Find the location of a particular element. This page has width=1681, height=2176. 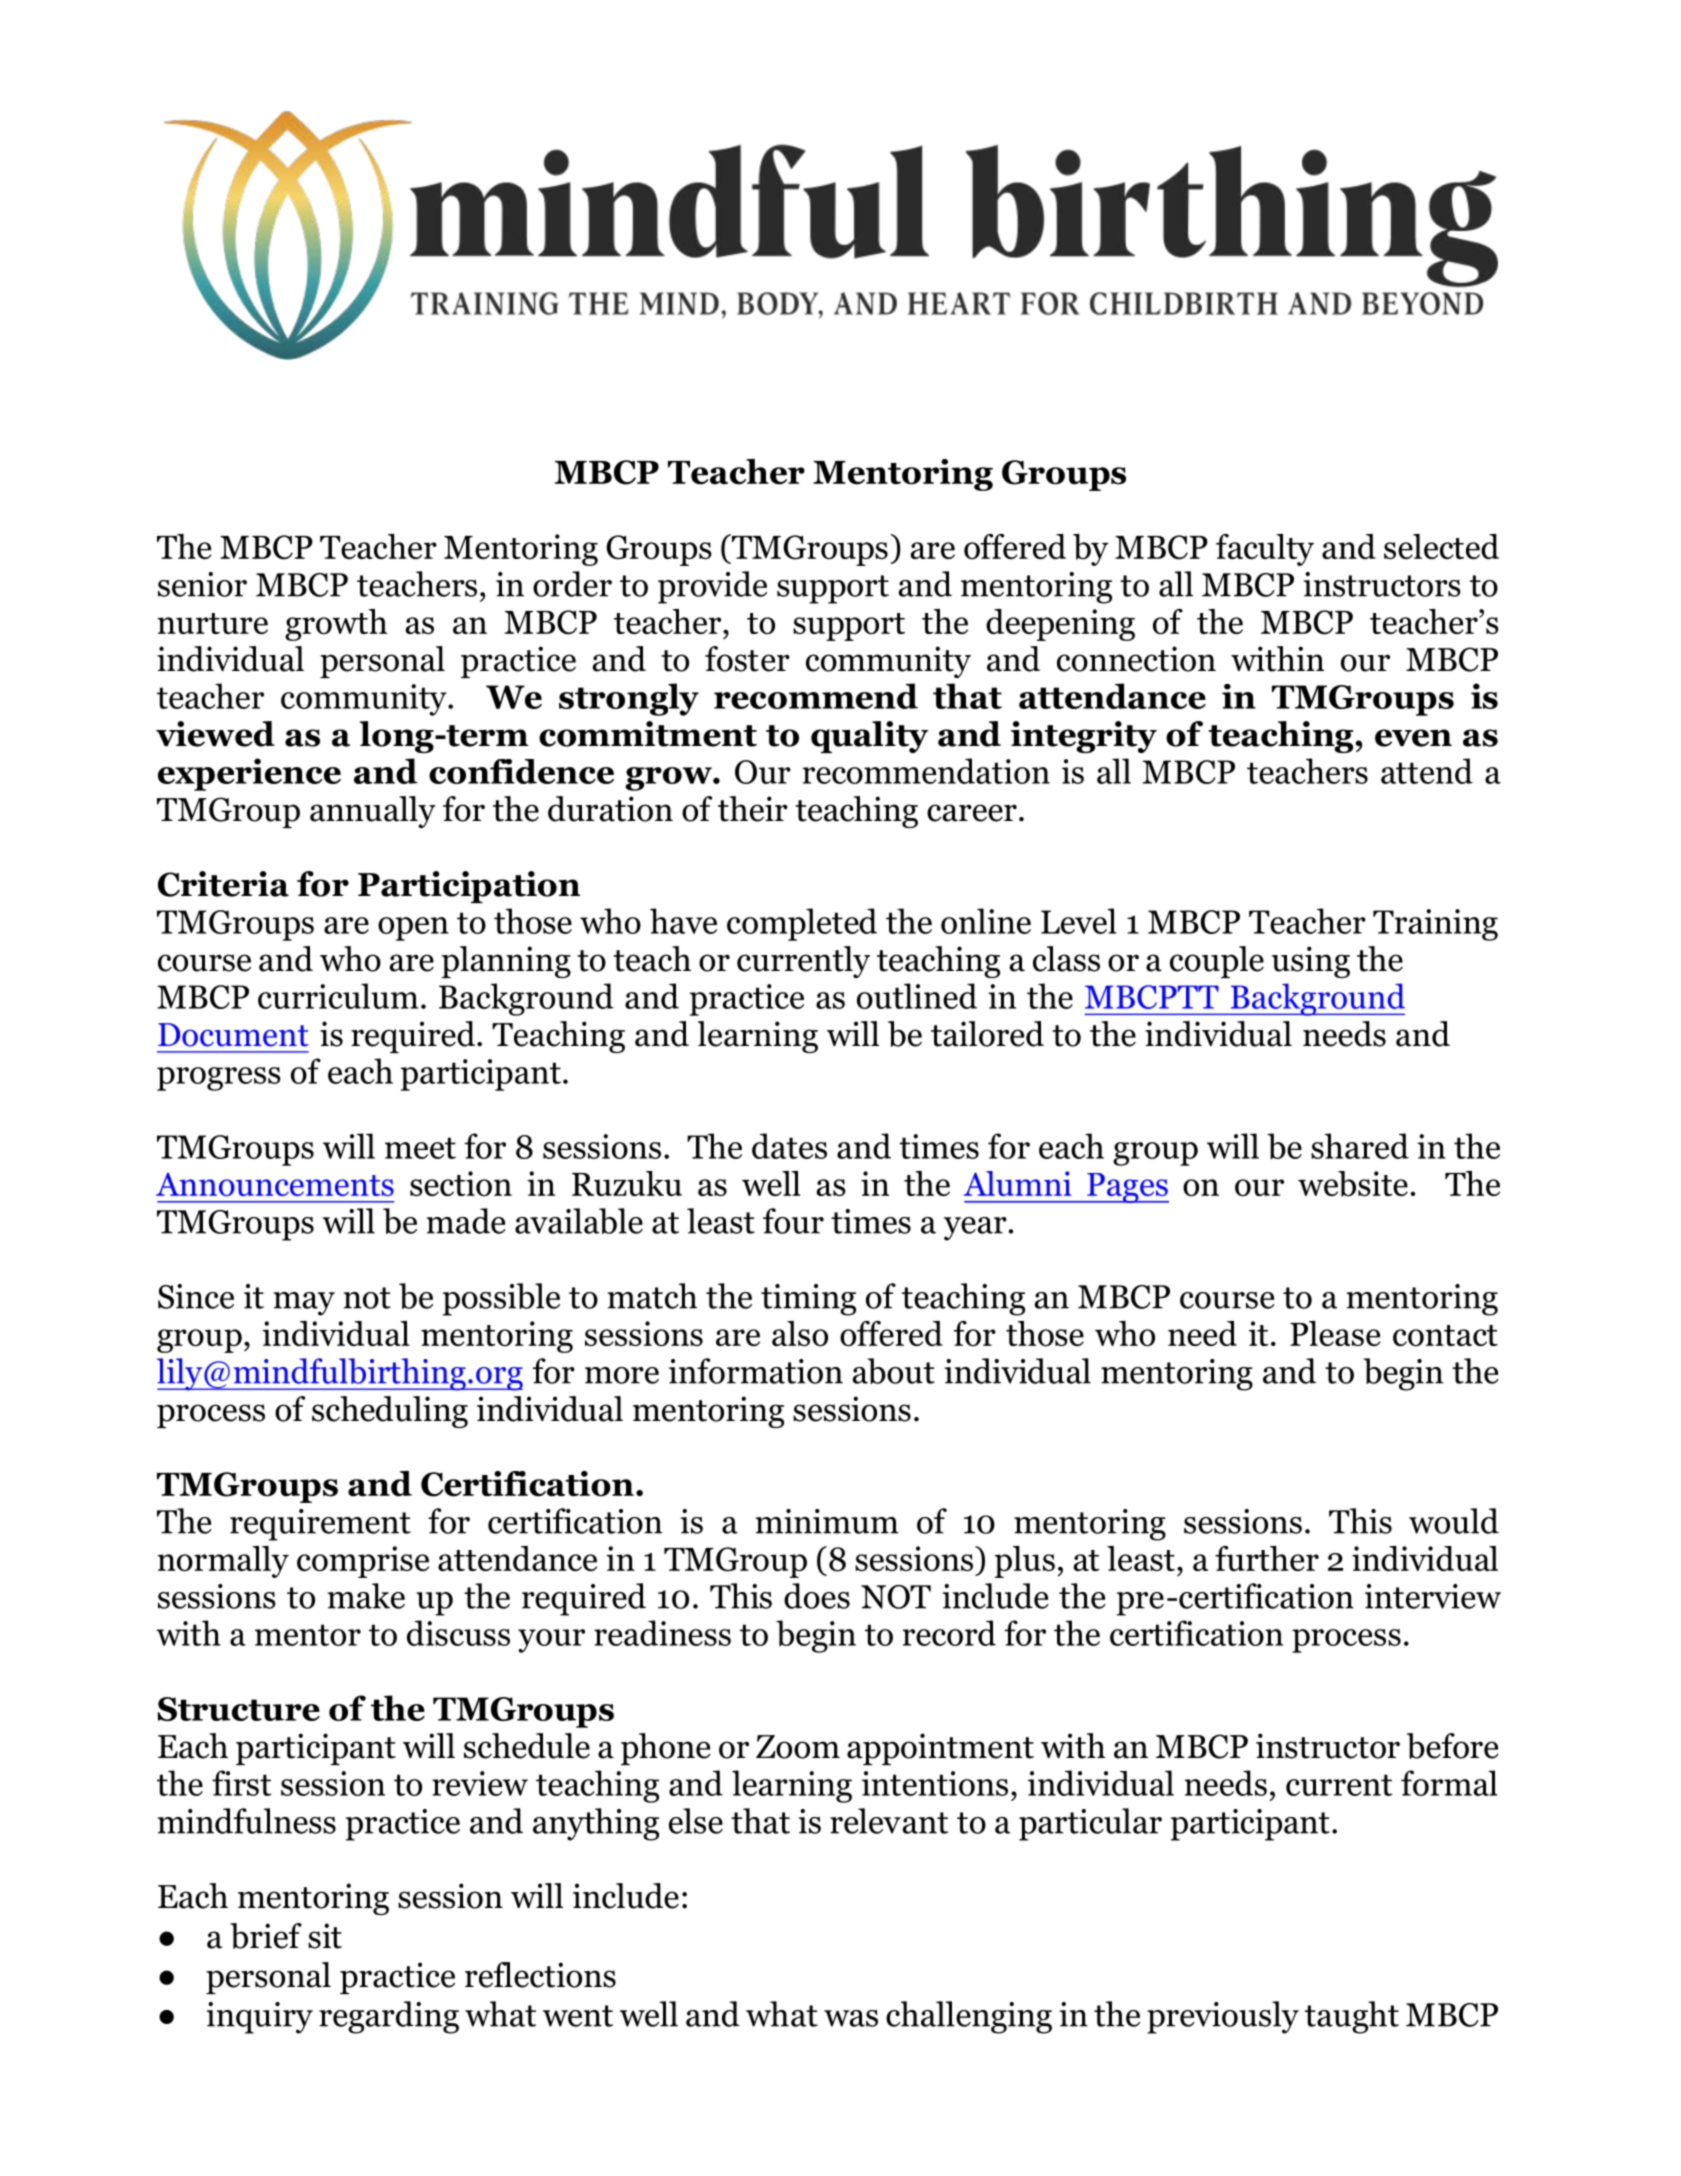

outlined is located at coordinates (917, 996).
